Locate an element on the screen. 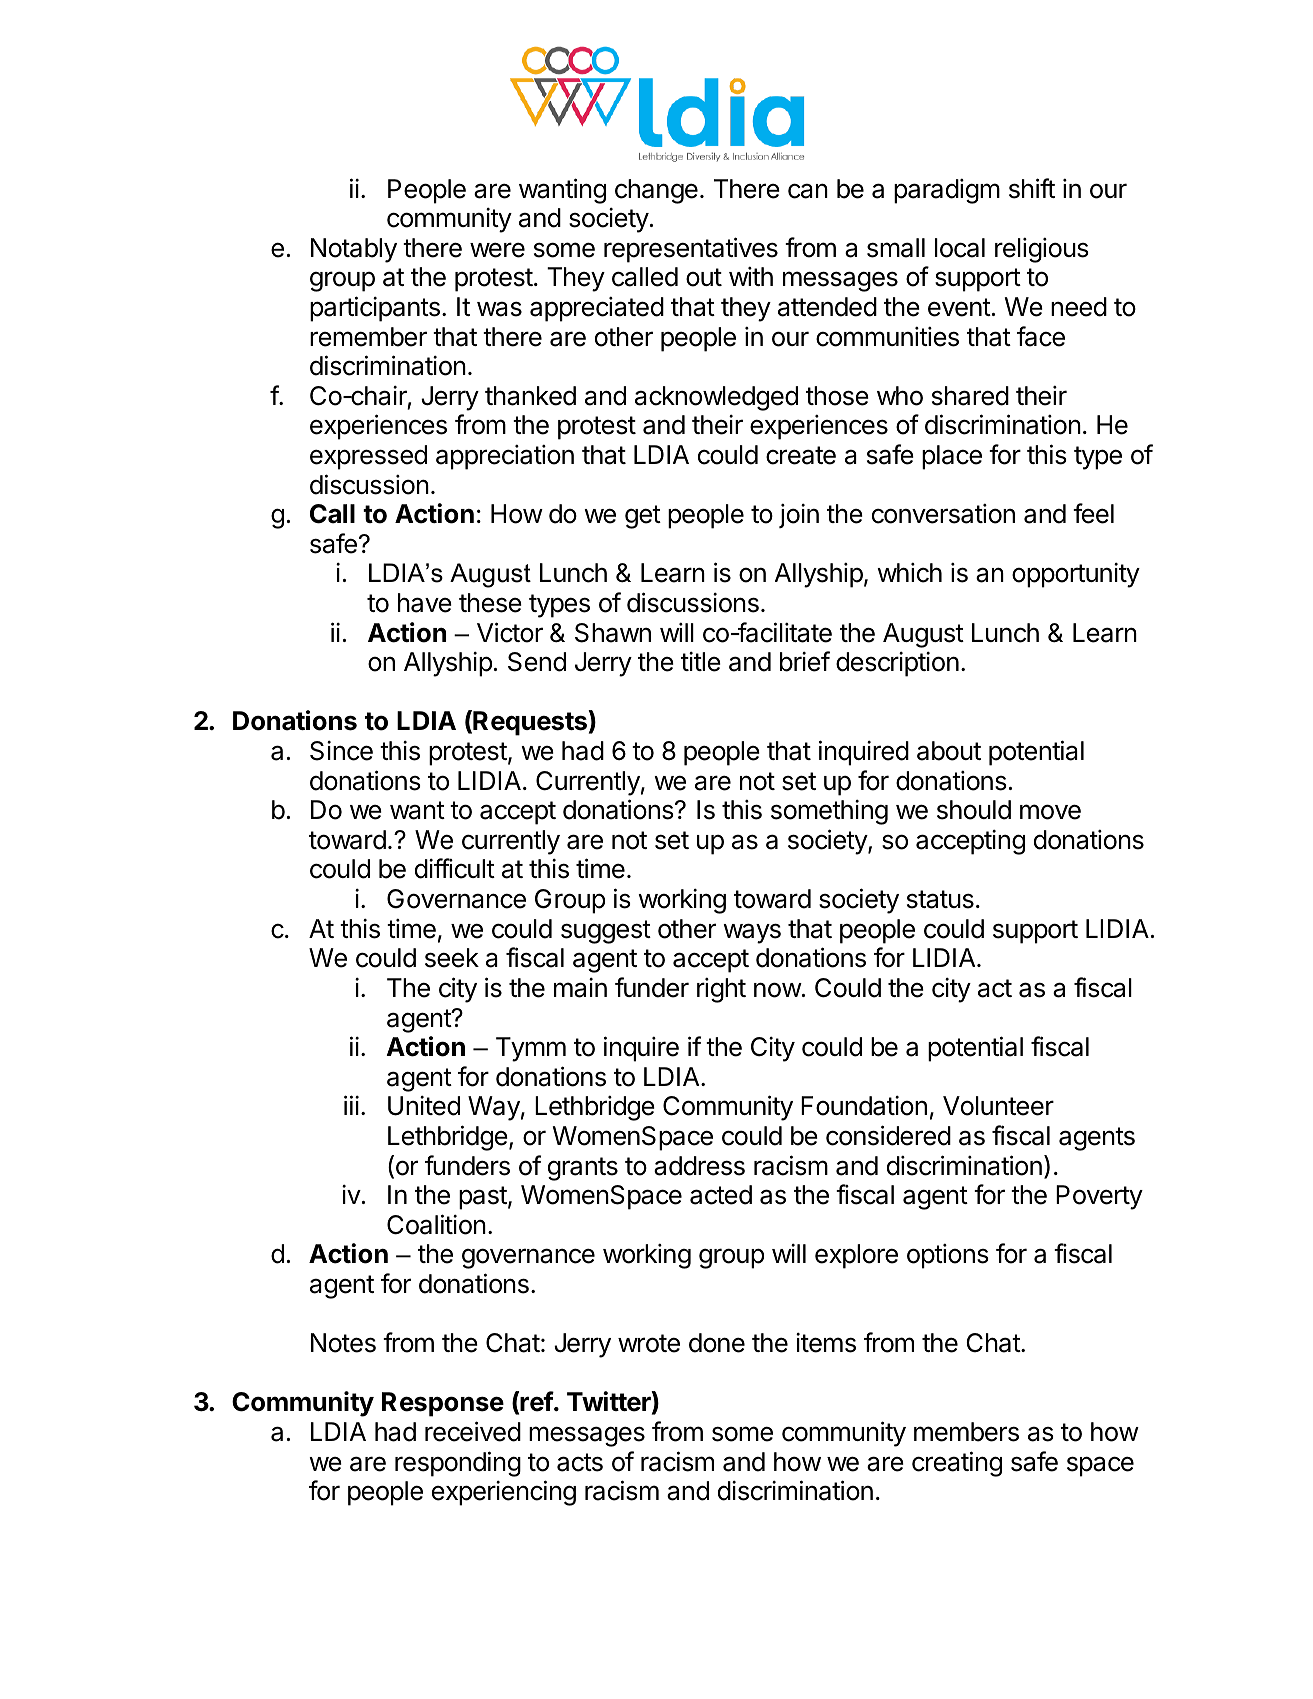 This screenshot has height=1699, width=1313. members is located at coordinates (966, 1432).
